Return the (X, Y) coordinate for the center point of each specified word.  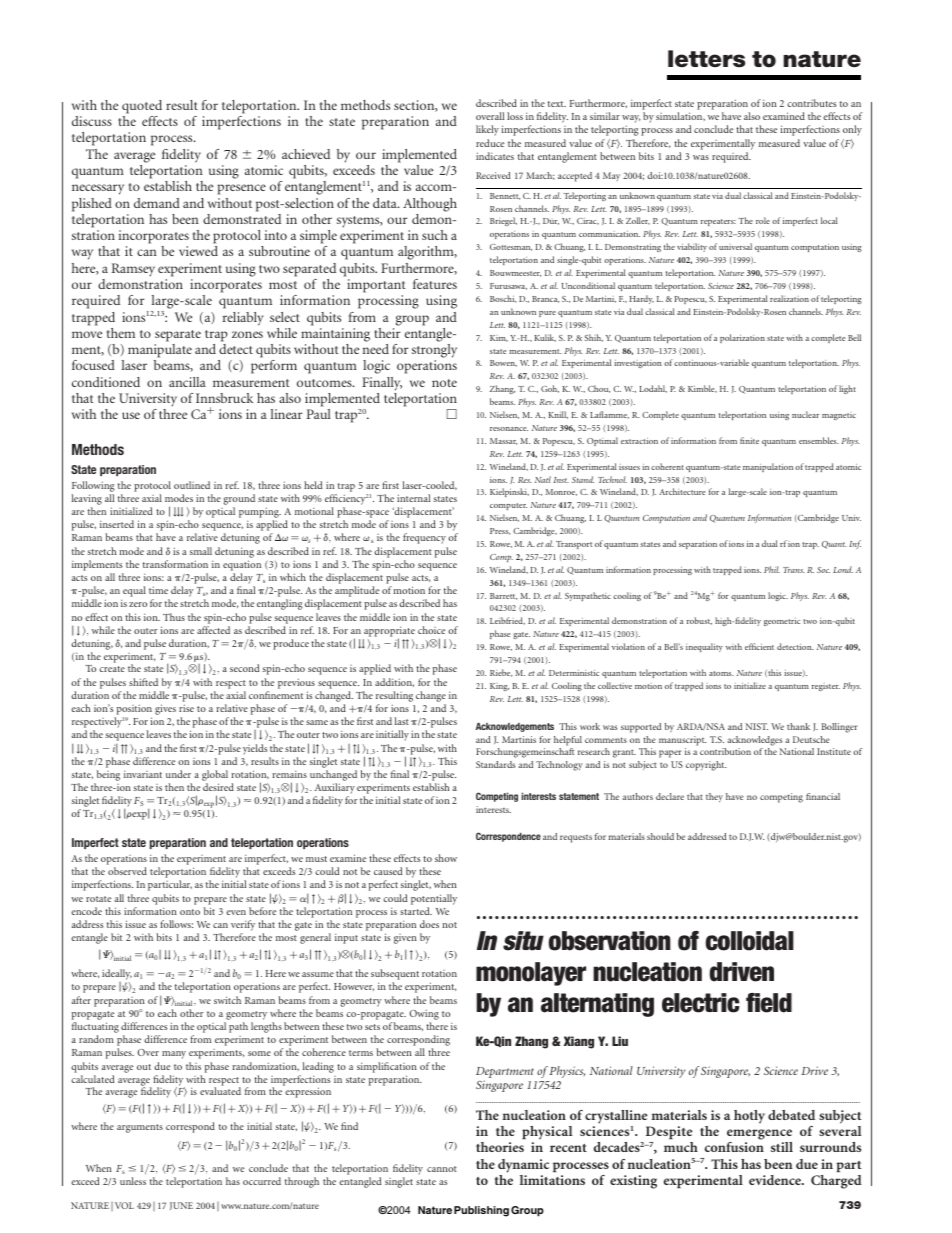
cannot (442, 1169)
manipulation (768, 467)
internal (413, 498)
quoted (142, 107)
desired (218, 787)
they (714, 797)
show (446, 858)
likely (487, 130)
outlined (192, 485)
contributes (811, 103)
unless (133, 1181)
